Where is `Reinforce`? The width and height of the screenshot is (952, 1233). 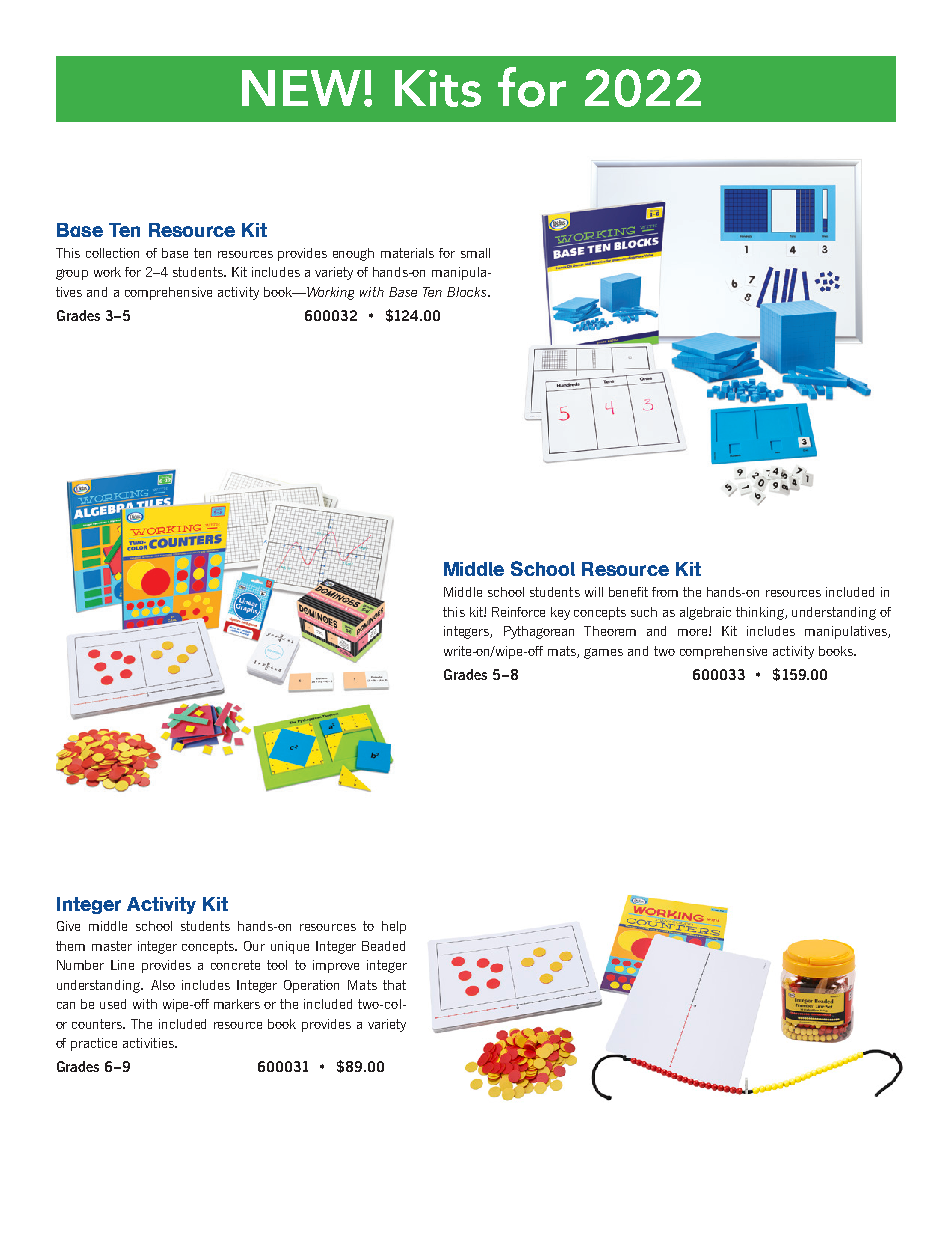 Reinforce is located at coordinates (518, 612).
